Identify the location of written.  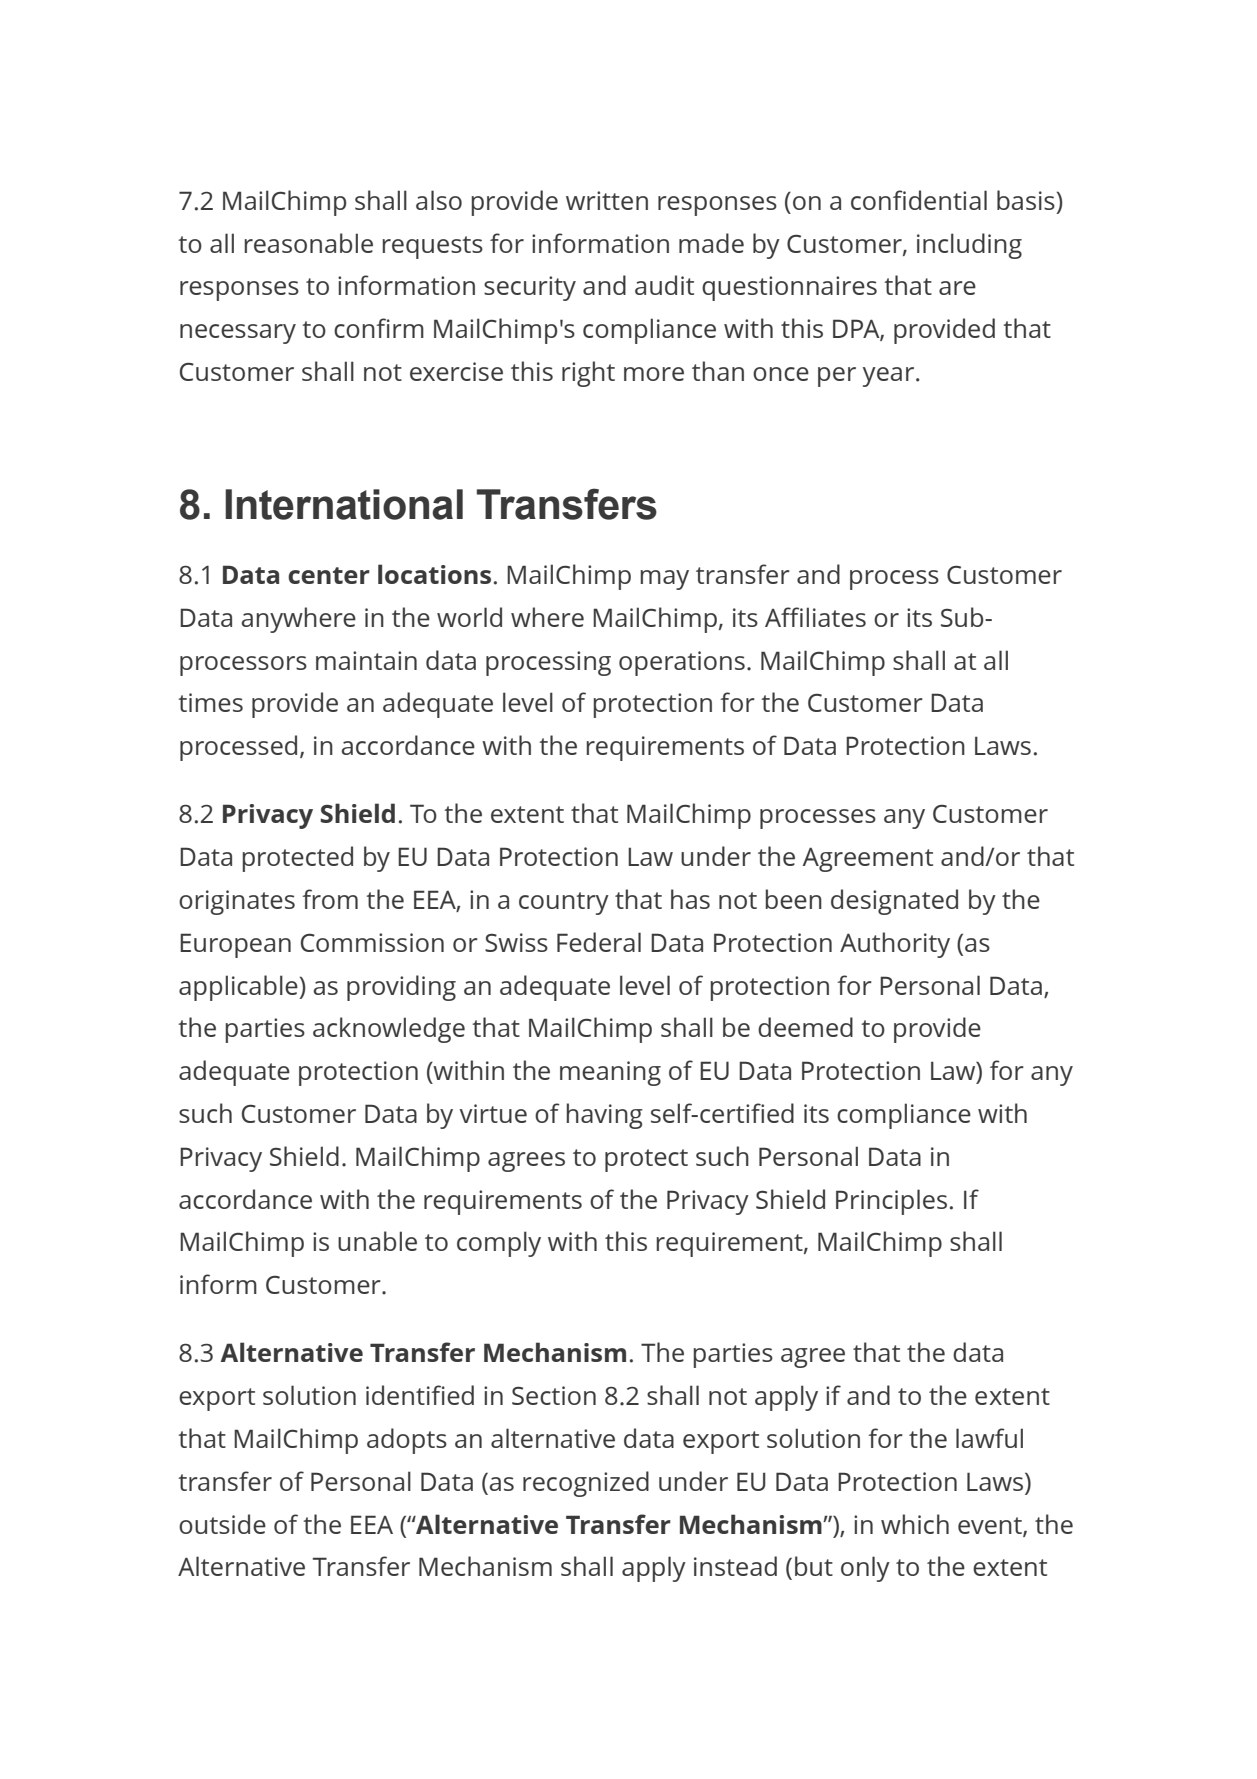
(607, 200).
